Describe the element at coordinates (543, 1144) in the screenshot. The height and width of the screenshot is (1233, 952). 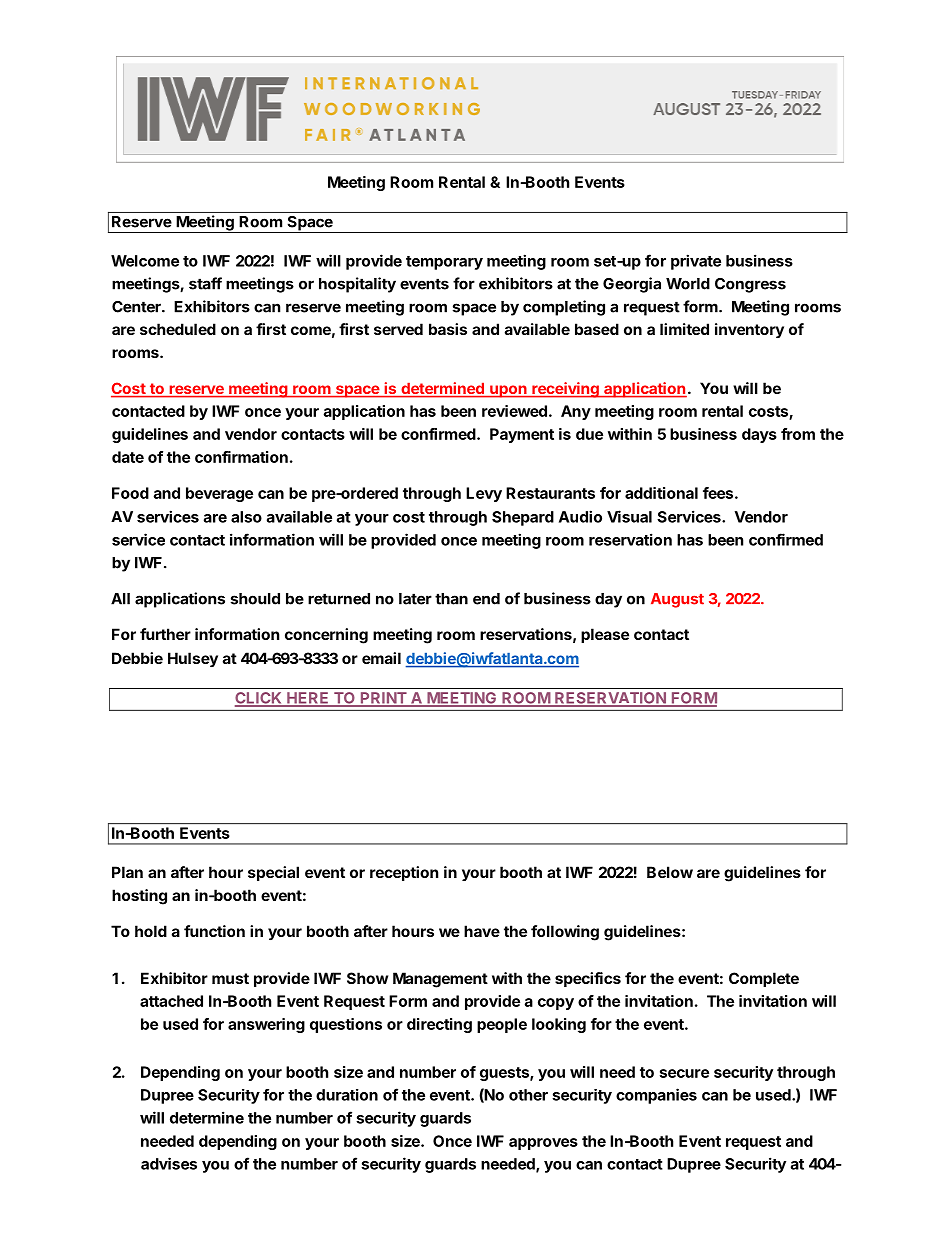
I see `approves` at that location.
